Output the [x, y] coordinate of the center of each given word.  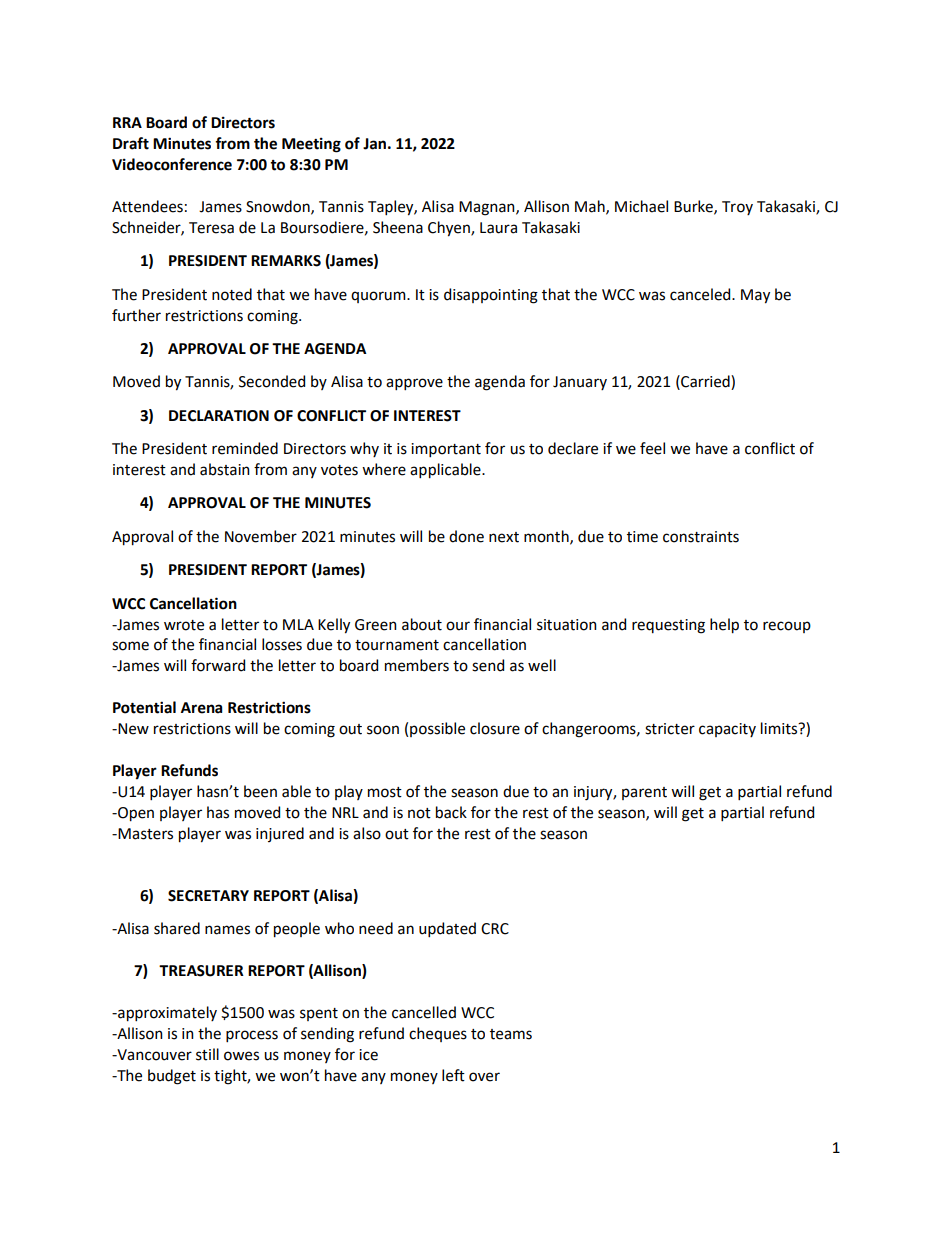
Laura [498, 228]
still [207, 1054]
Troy [737, 208]
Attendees [147, 206]
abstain [225, 469]
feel [652, 448]
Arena [201, 708]
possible [437, 729]
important [446, 450]
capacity [727, 730]
